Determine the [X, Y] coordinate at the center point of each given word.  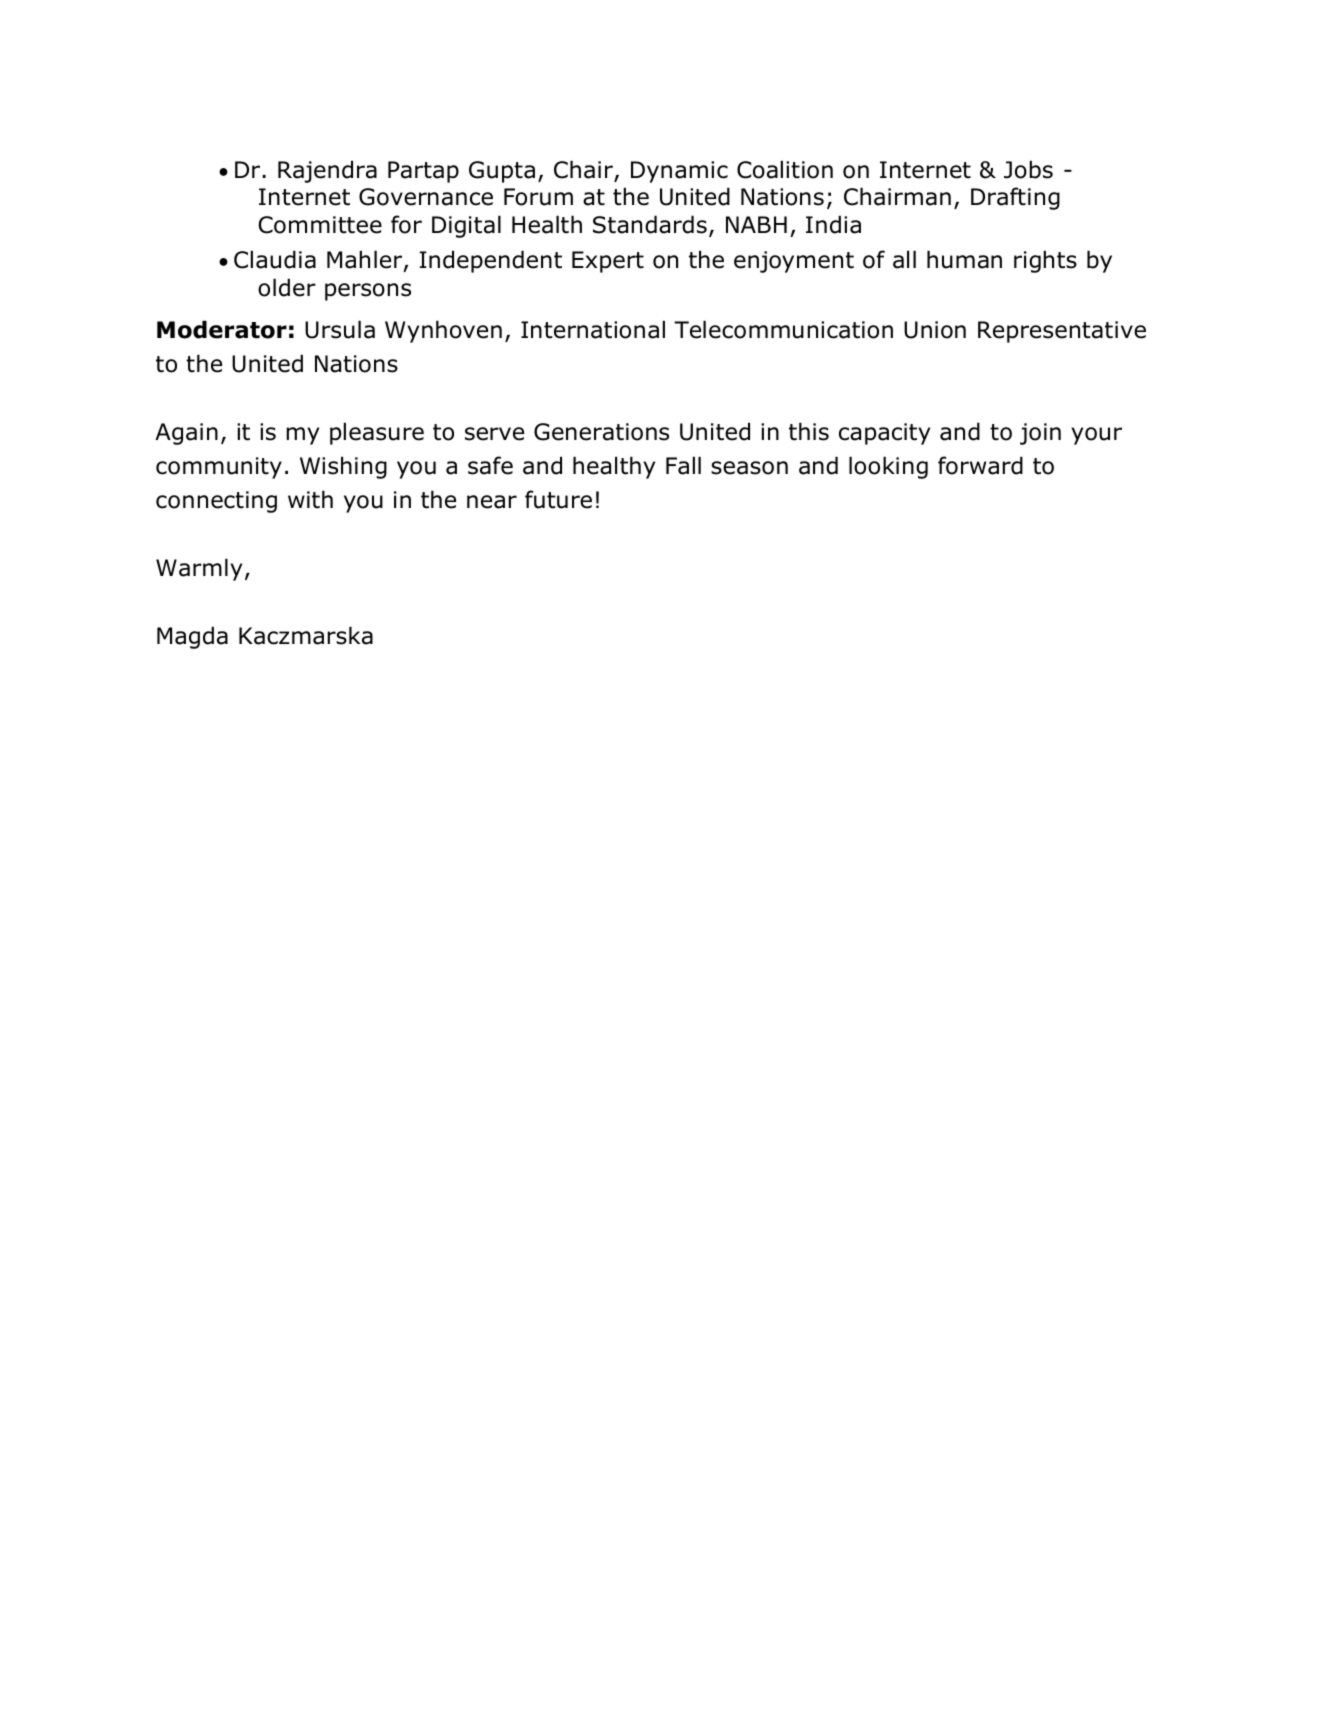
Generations [601, 432]
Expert [608, 262]
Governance [426, 197]
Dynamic [679, 172]
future [558, 499]
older [287, 287]
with [310, 499]
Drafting [1015, 198]
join [1040, 434]
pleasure [377, 433]
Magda [192, 637]
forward [980, 465]
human [964, 259]
